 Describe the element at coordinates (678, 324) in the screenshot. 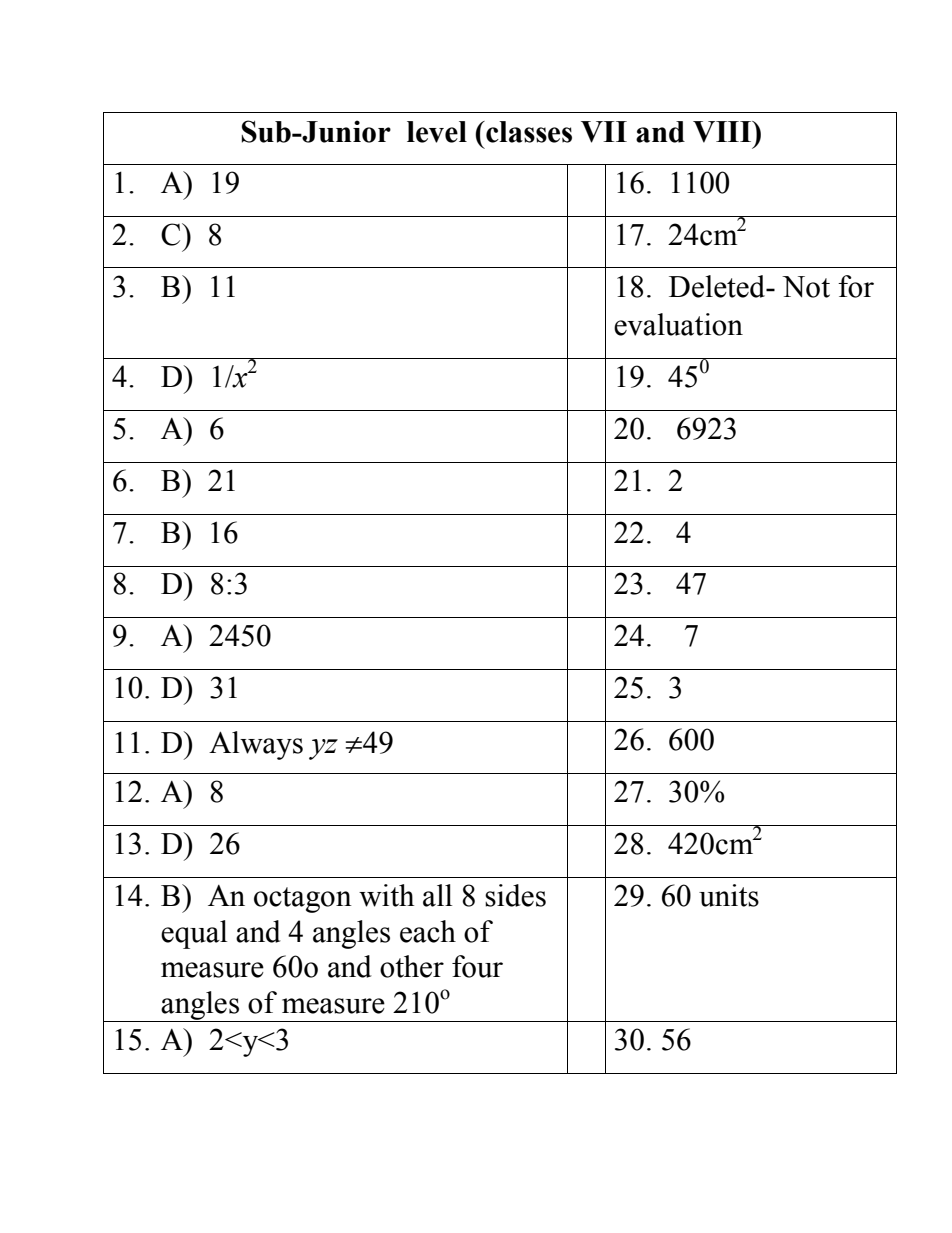

I see `evaluation` at that location.
